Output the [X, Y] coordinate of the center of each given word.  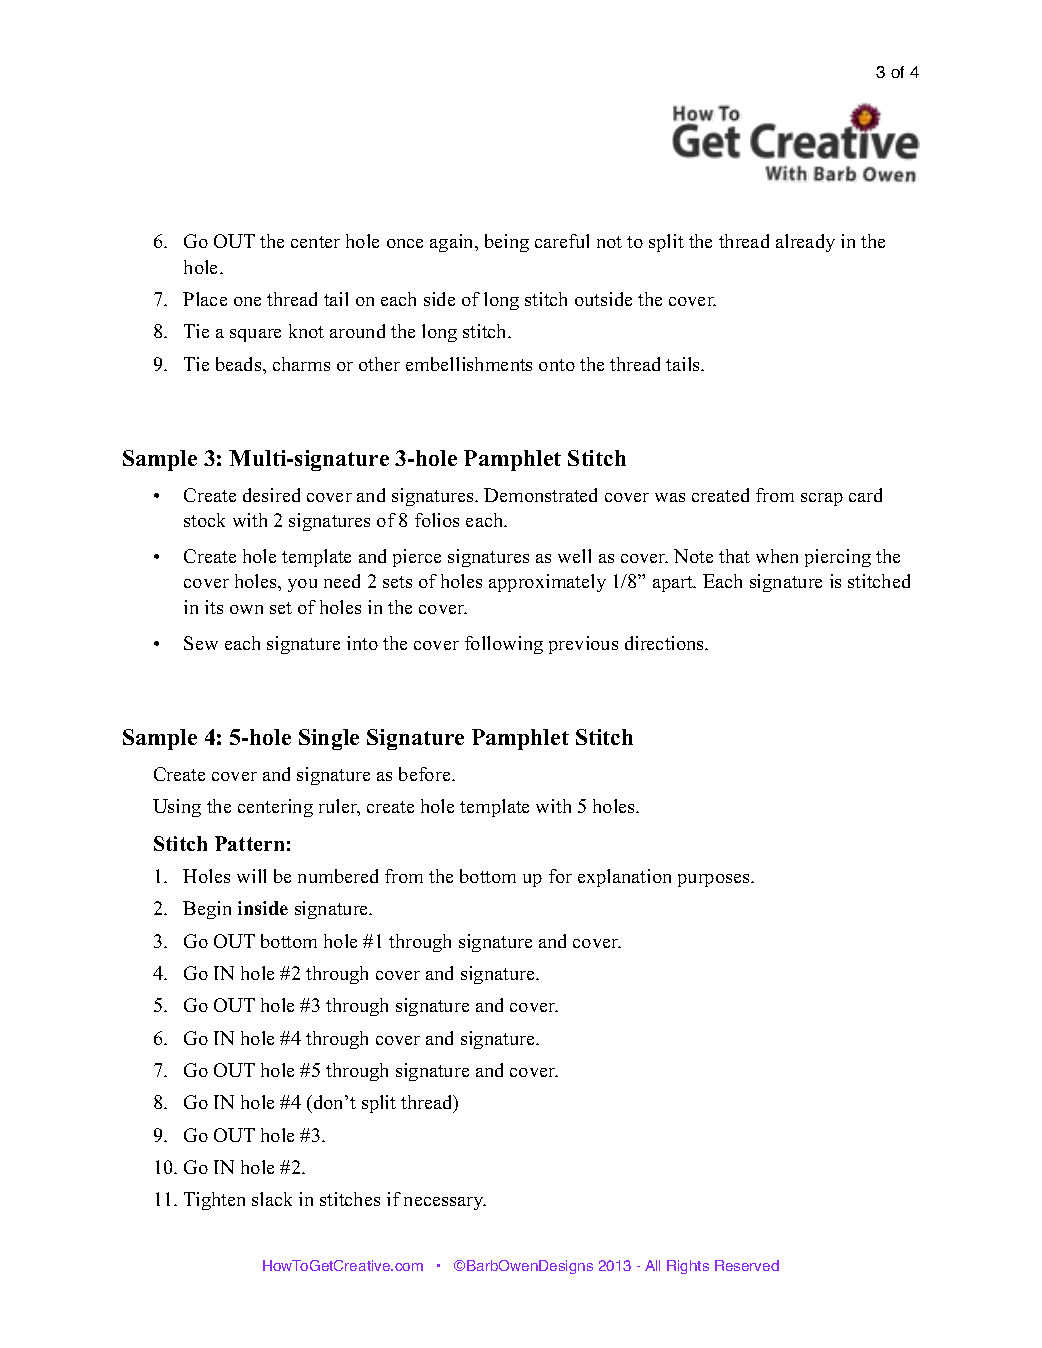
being [507, 243]
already [805, 243]
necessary [445, 1203]
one [247, 301]
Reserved [747, 1265]
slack [272, 1199]
